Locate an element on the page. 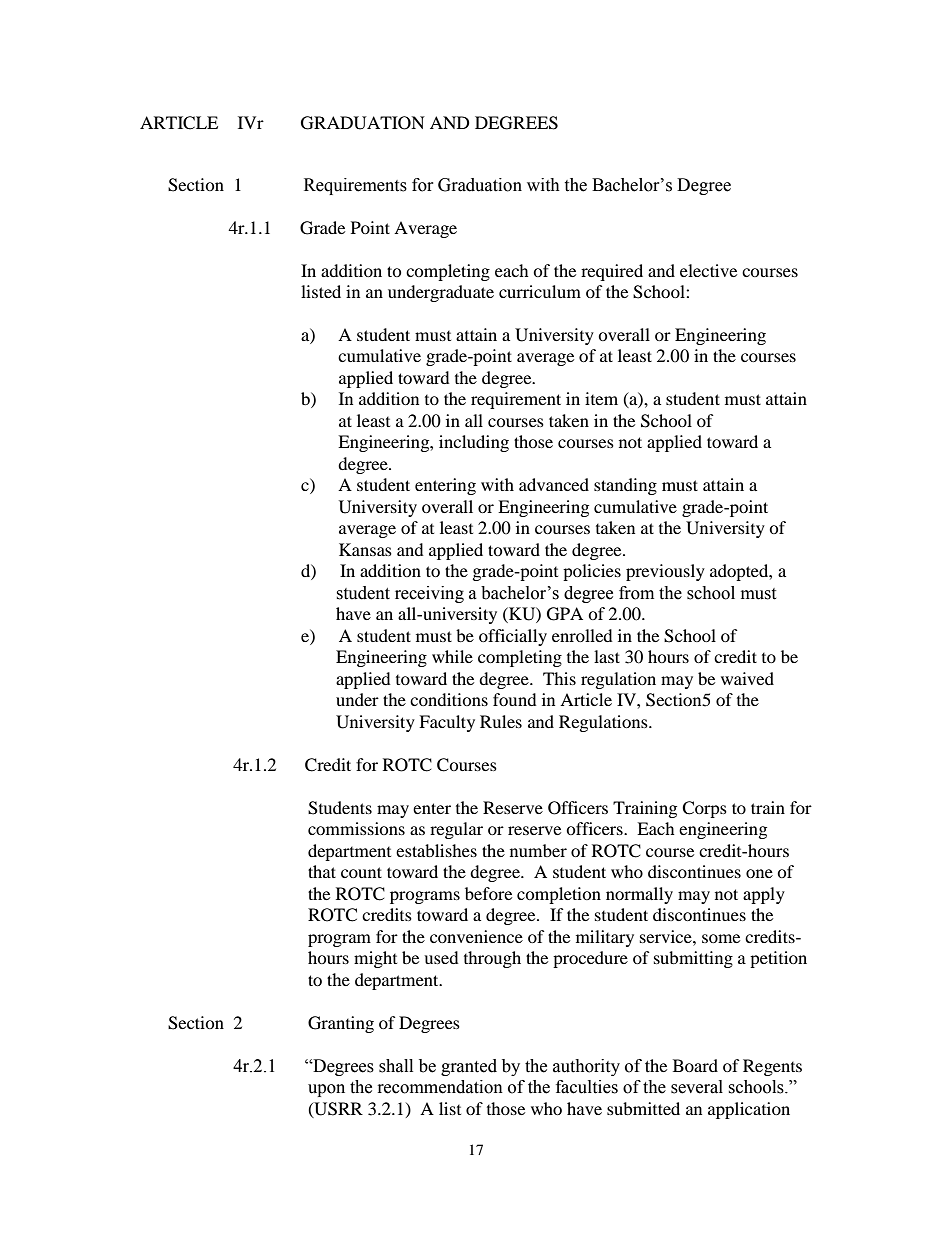  required is located at coordinates (612, 272).
